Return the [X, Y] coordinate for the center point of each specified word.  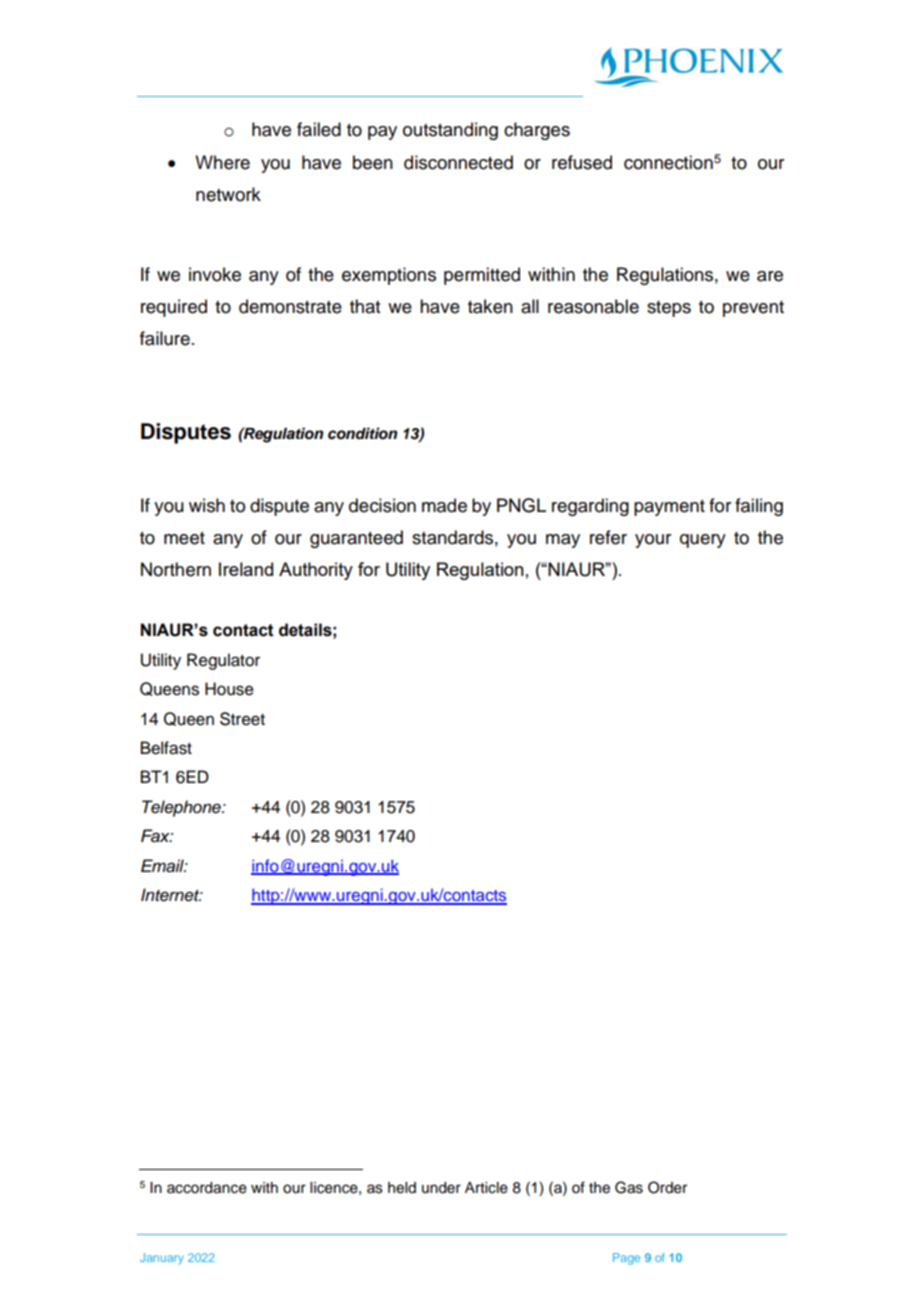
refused [582, 162]
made [444, 505]
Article [486, 1188]
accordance [207, 1188]
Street [242, 719]
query [703, 541]
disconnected [458, 162]
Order [667, 1187]
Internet [171, 895]
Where [222, 162]
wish [207, 505]
